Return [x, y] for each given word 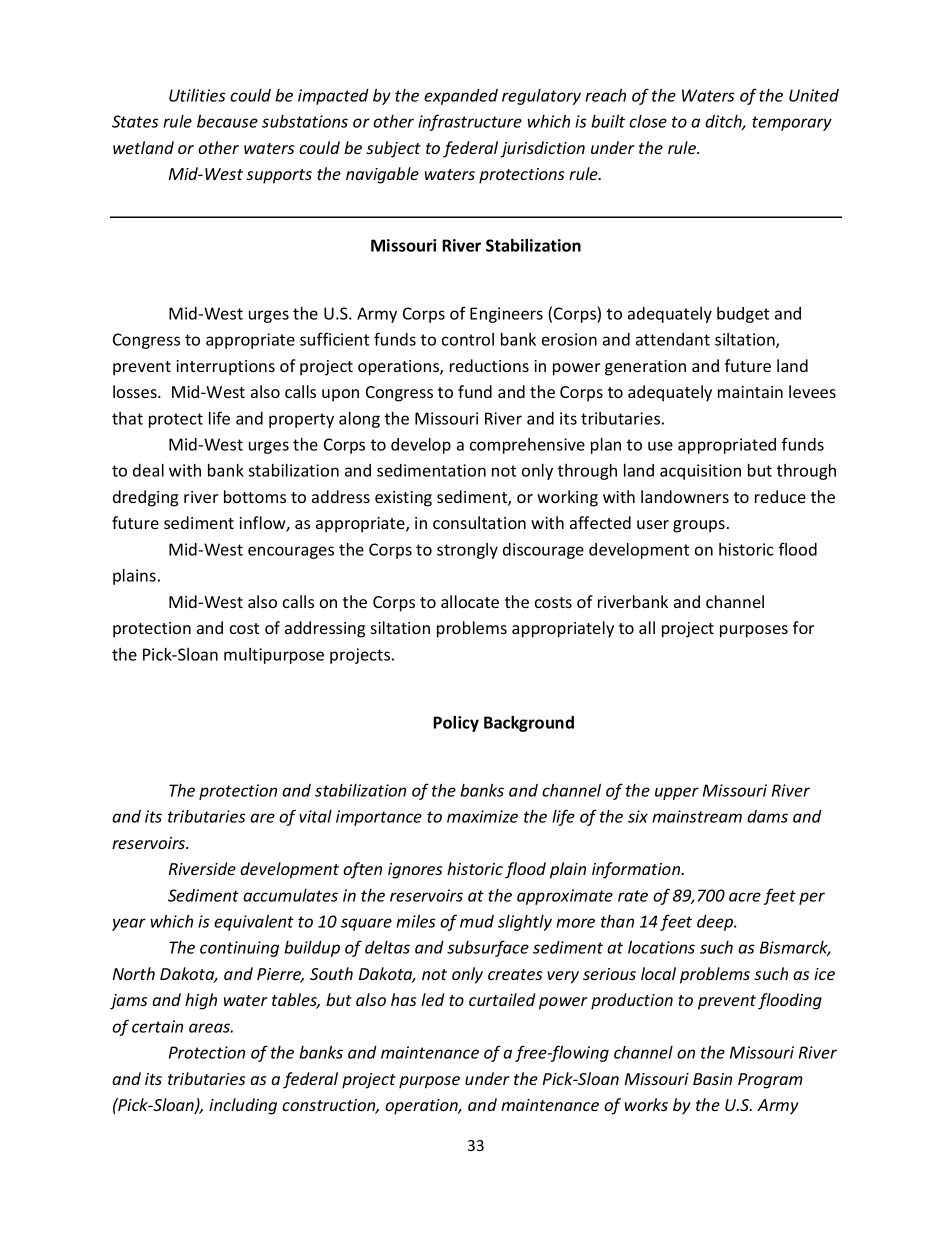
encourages [291, 552]
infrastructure [470, 122]
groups [699, 526]
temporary [792, 123]
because [227, 121]
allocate [470, 601]
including [243, 1106]
